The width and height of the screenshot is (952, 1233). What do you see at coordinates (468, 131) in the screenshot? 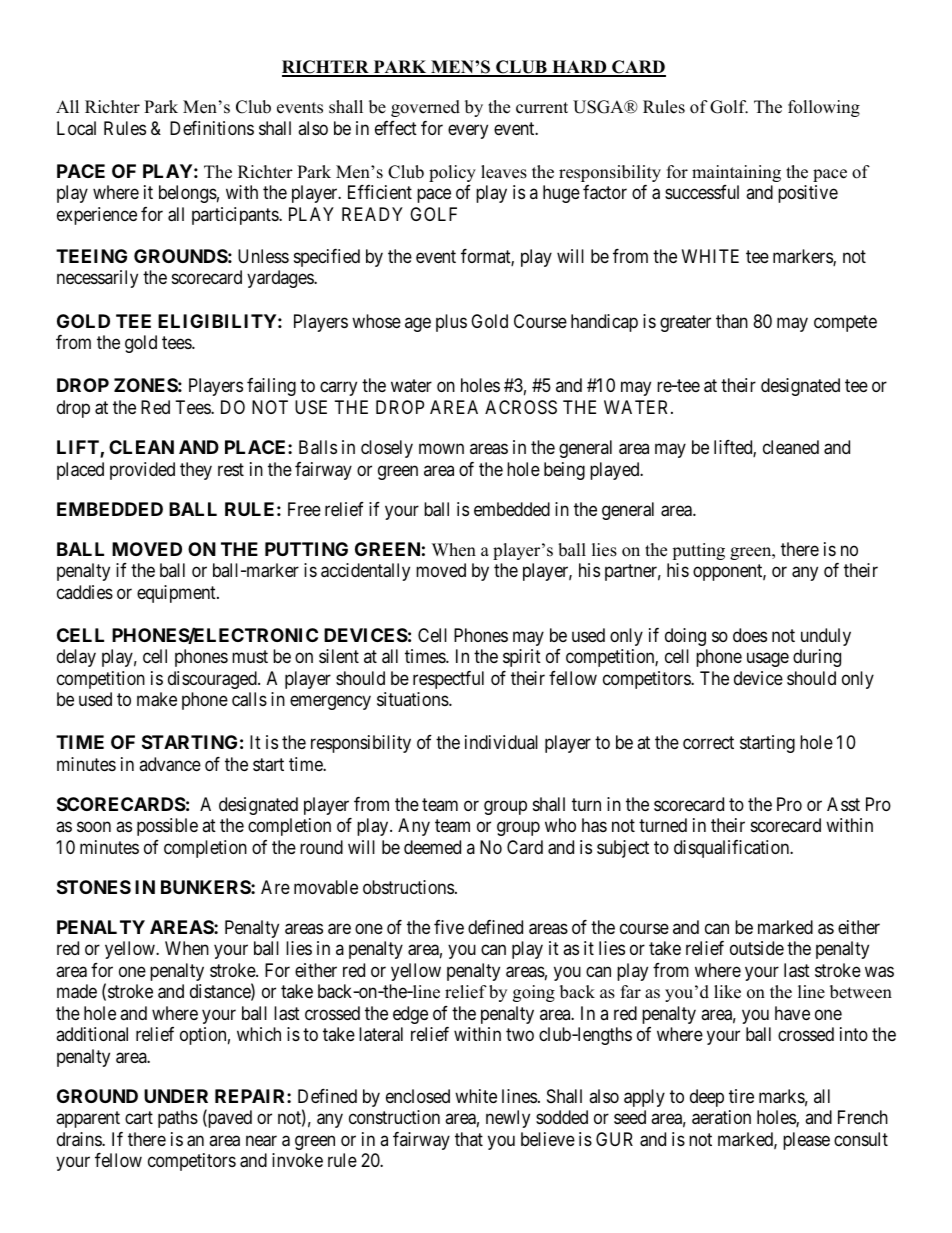
I see `every` at bounding box center [468, 131].
